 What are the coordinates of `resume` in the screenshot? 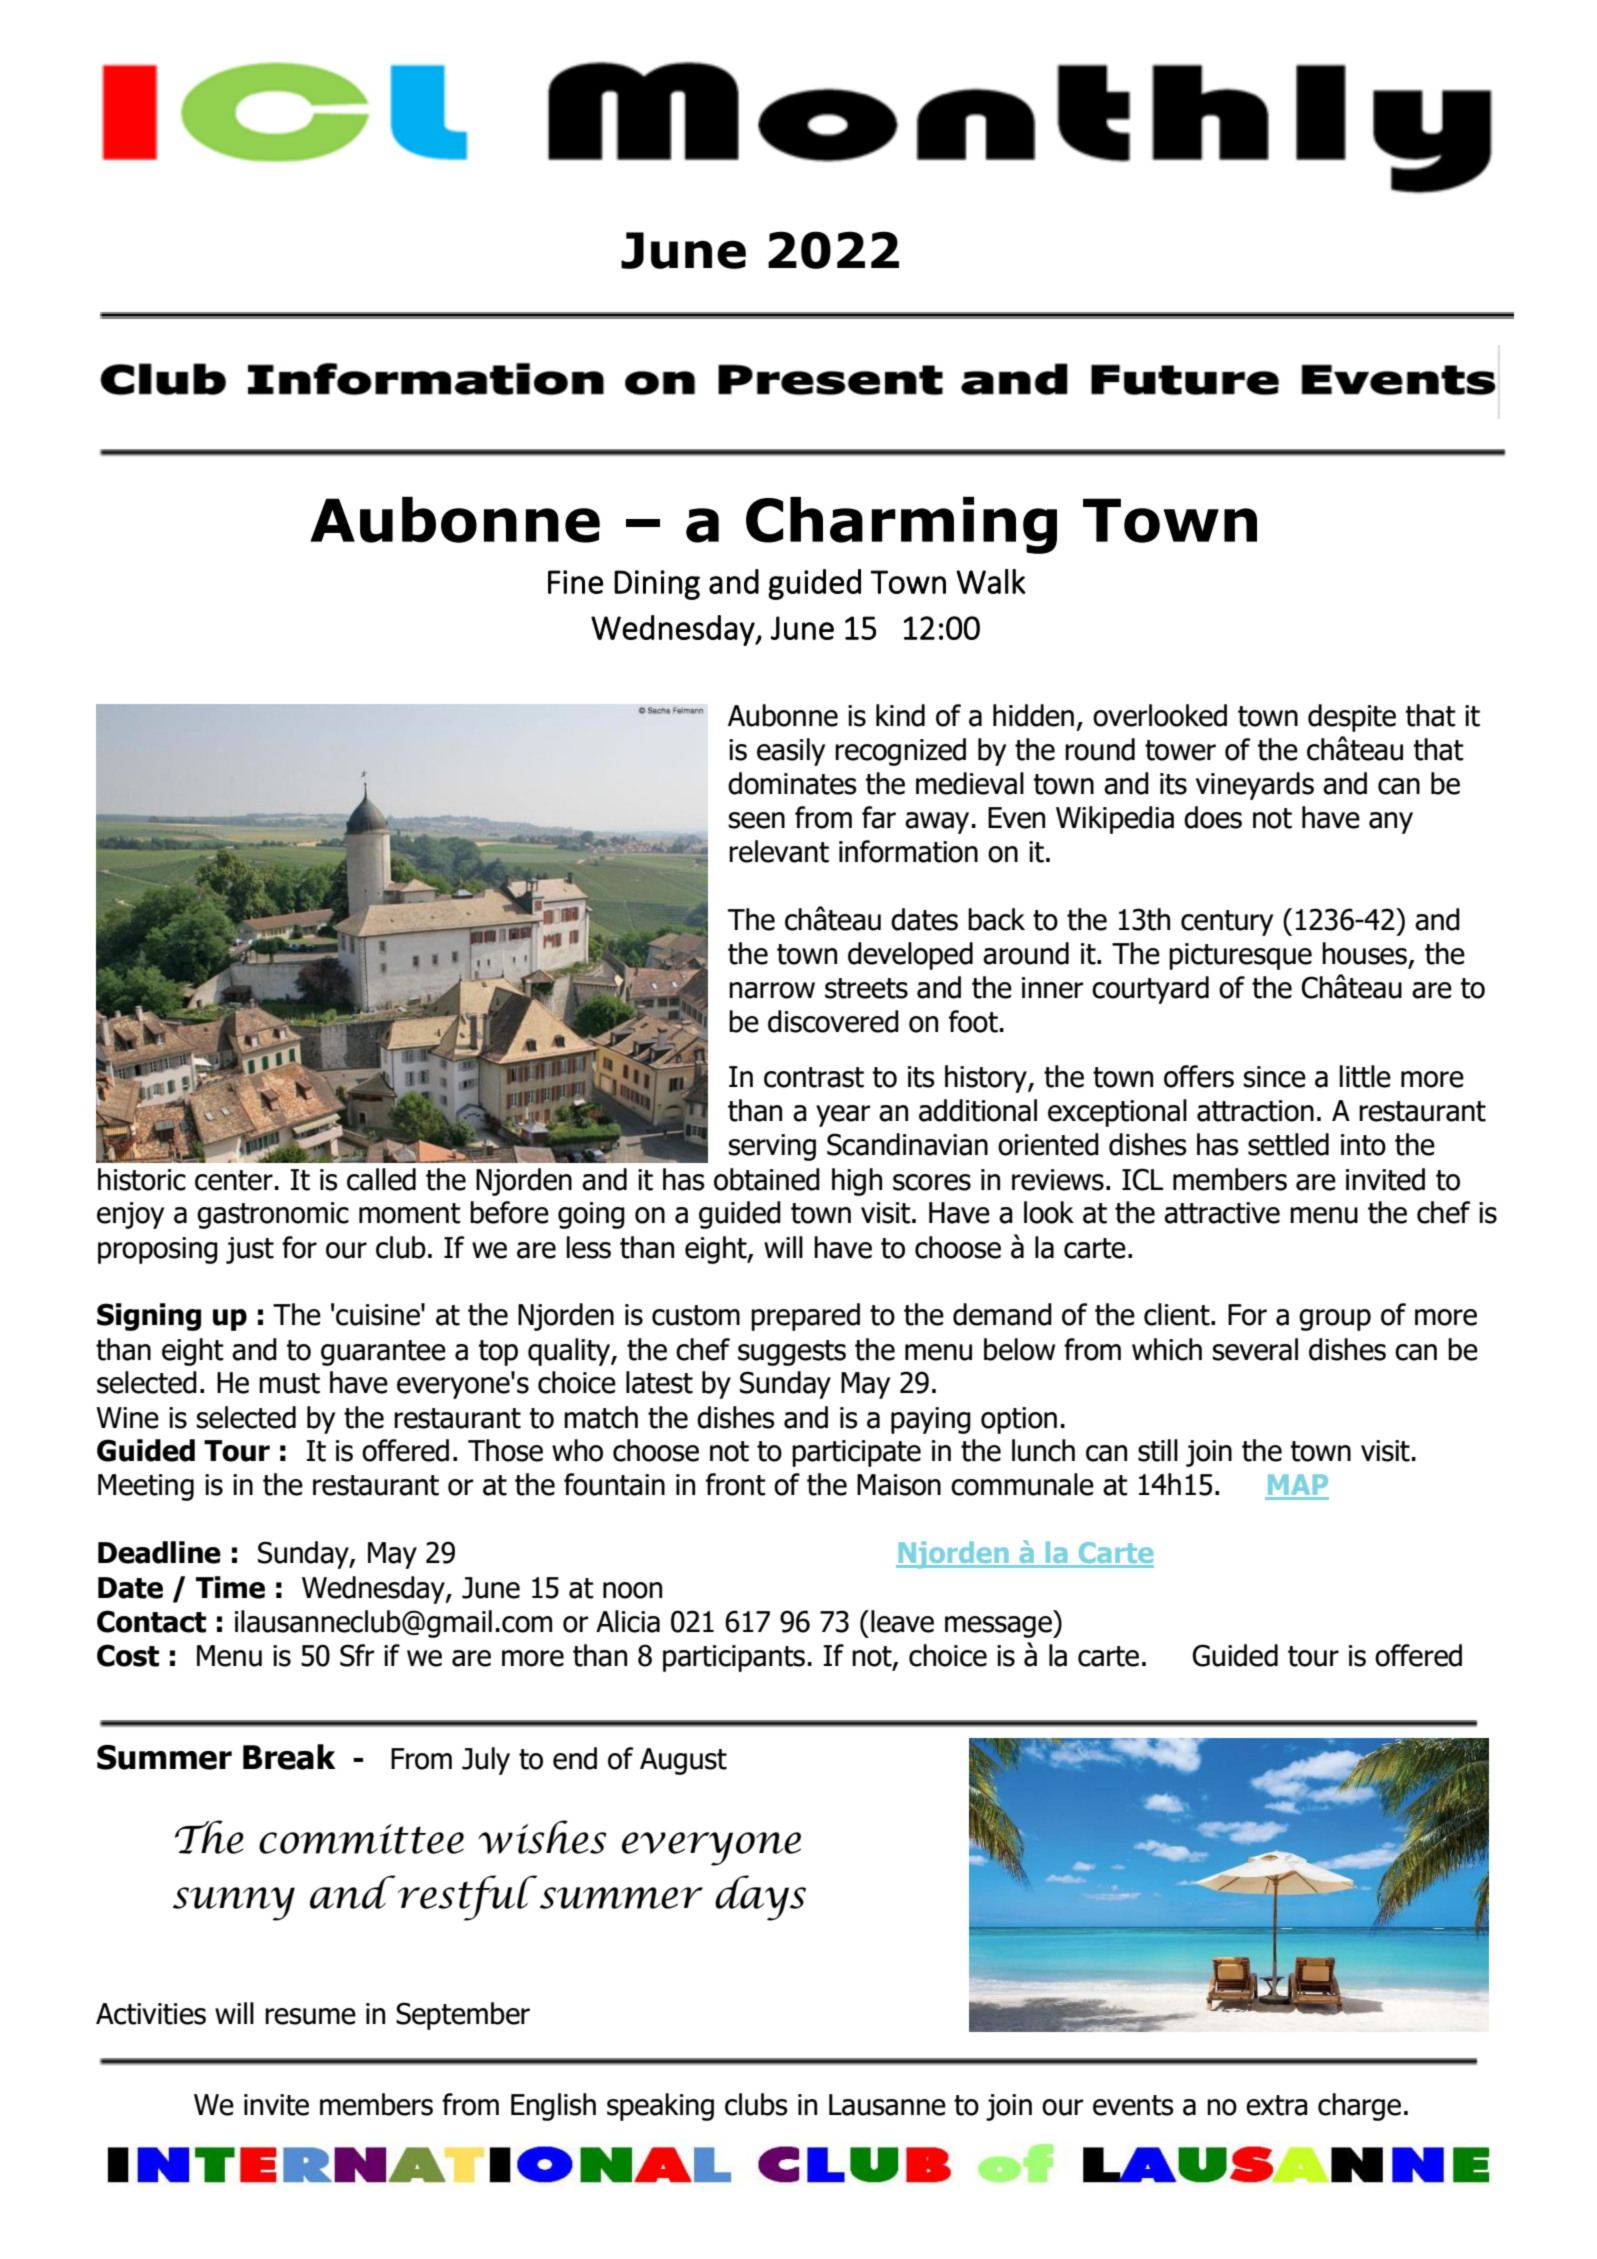 It's located at (310, 2016).
